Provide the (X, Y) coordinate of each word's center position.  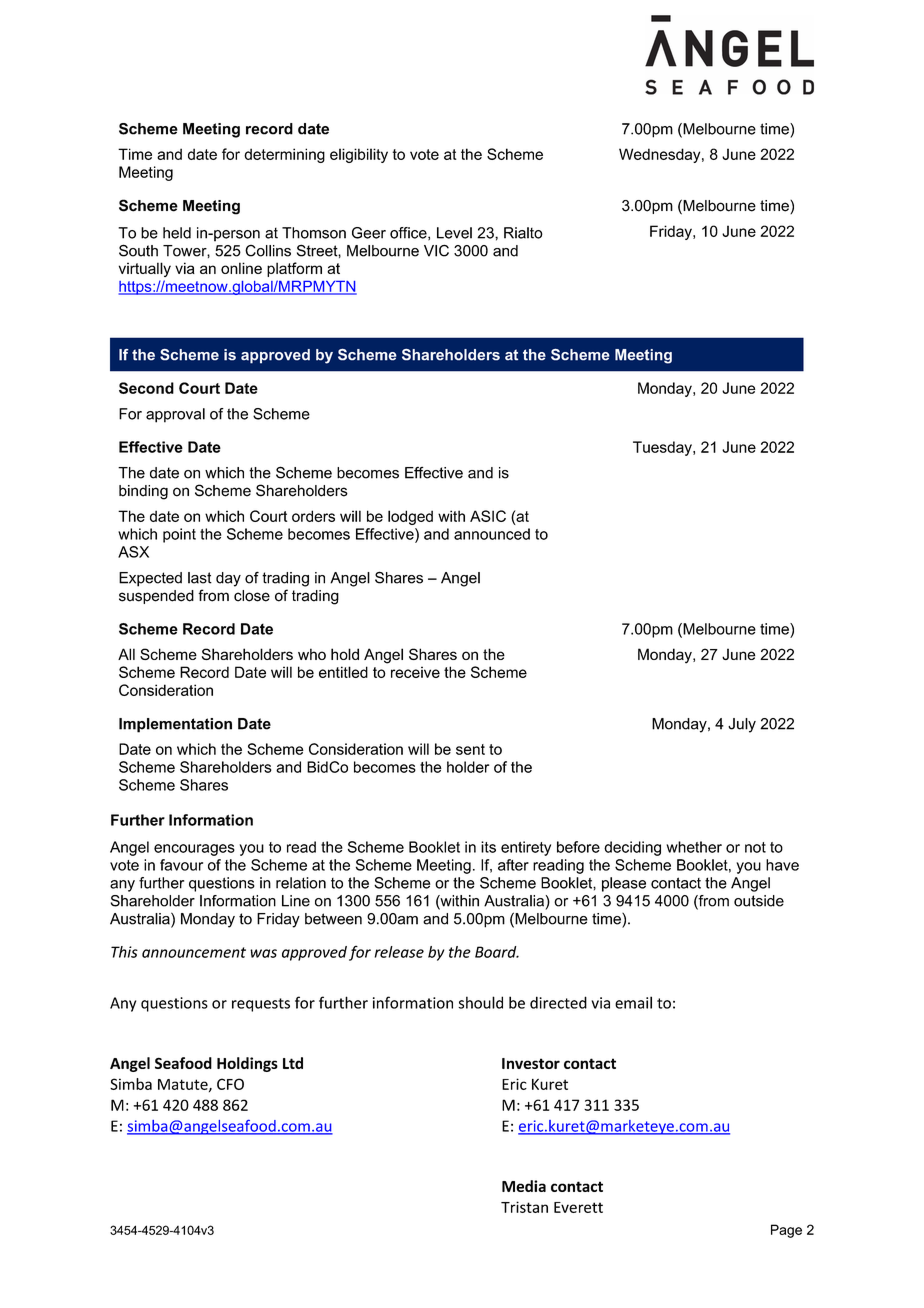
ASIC (488, 516)
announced (492, 534)
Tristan (524, 1207)
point (179, 535)
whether (694, 847)
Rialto (523, 233)
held (177, 233)
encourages (194, 850)
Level (454, 233)
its (488, 847)
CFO (230, 1084)
